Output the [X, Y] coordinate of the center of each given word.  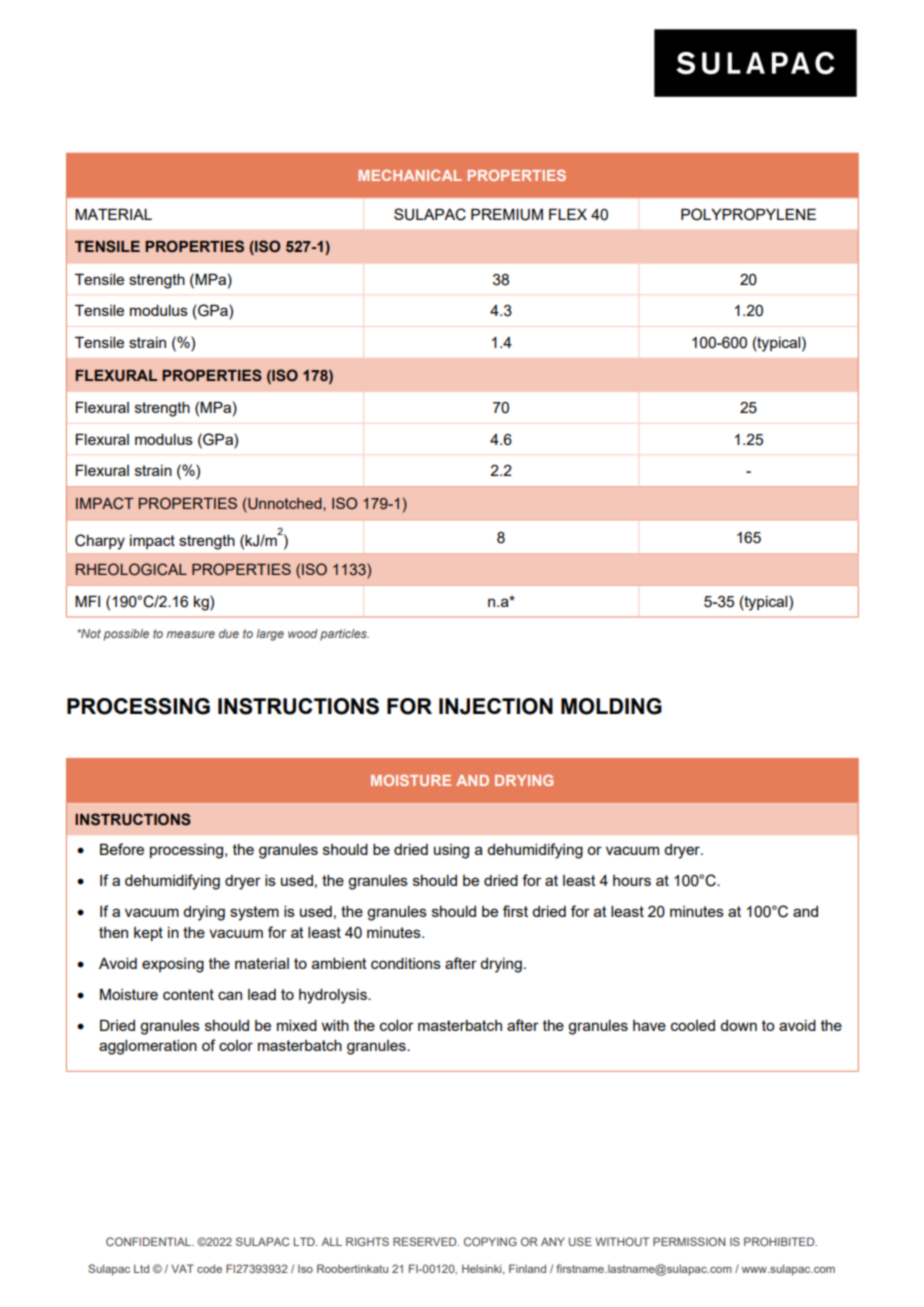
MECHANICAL [410, 175]
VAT [182, 1268]
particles [344, 635]
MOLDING [611, 706]
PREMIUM [507, 214]
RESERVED [426, 1241]
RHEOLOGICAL [131, 569]
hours [632, 880]
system [254, 913]
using [451, 851]
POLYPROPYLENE [748, 214]
